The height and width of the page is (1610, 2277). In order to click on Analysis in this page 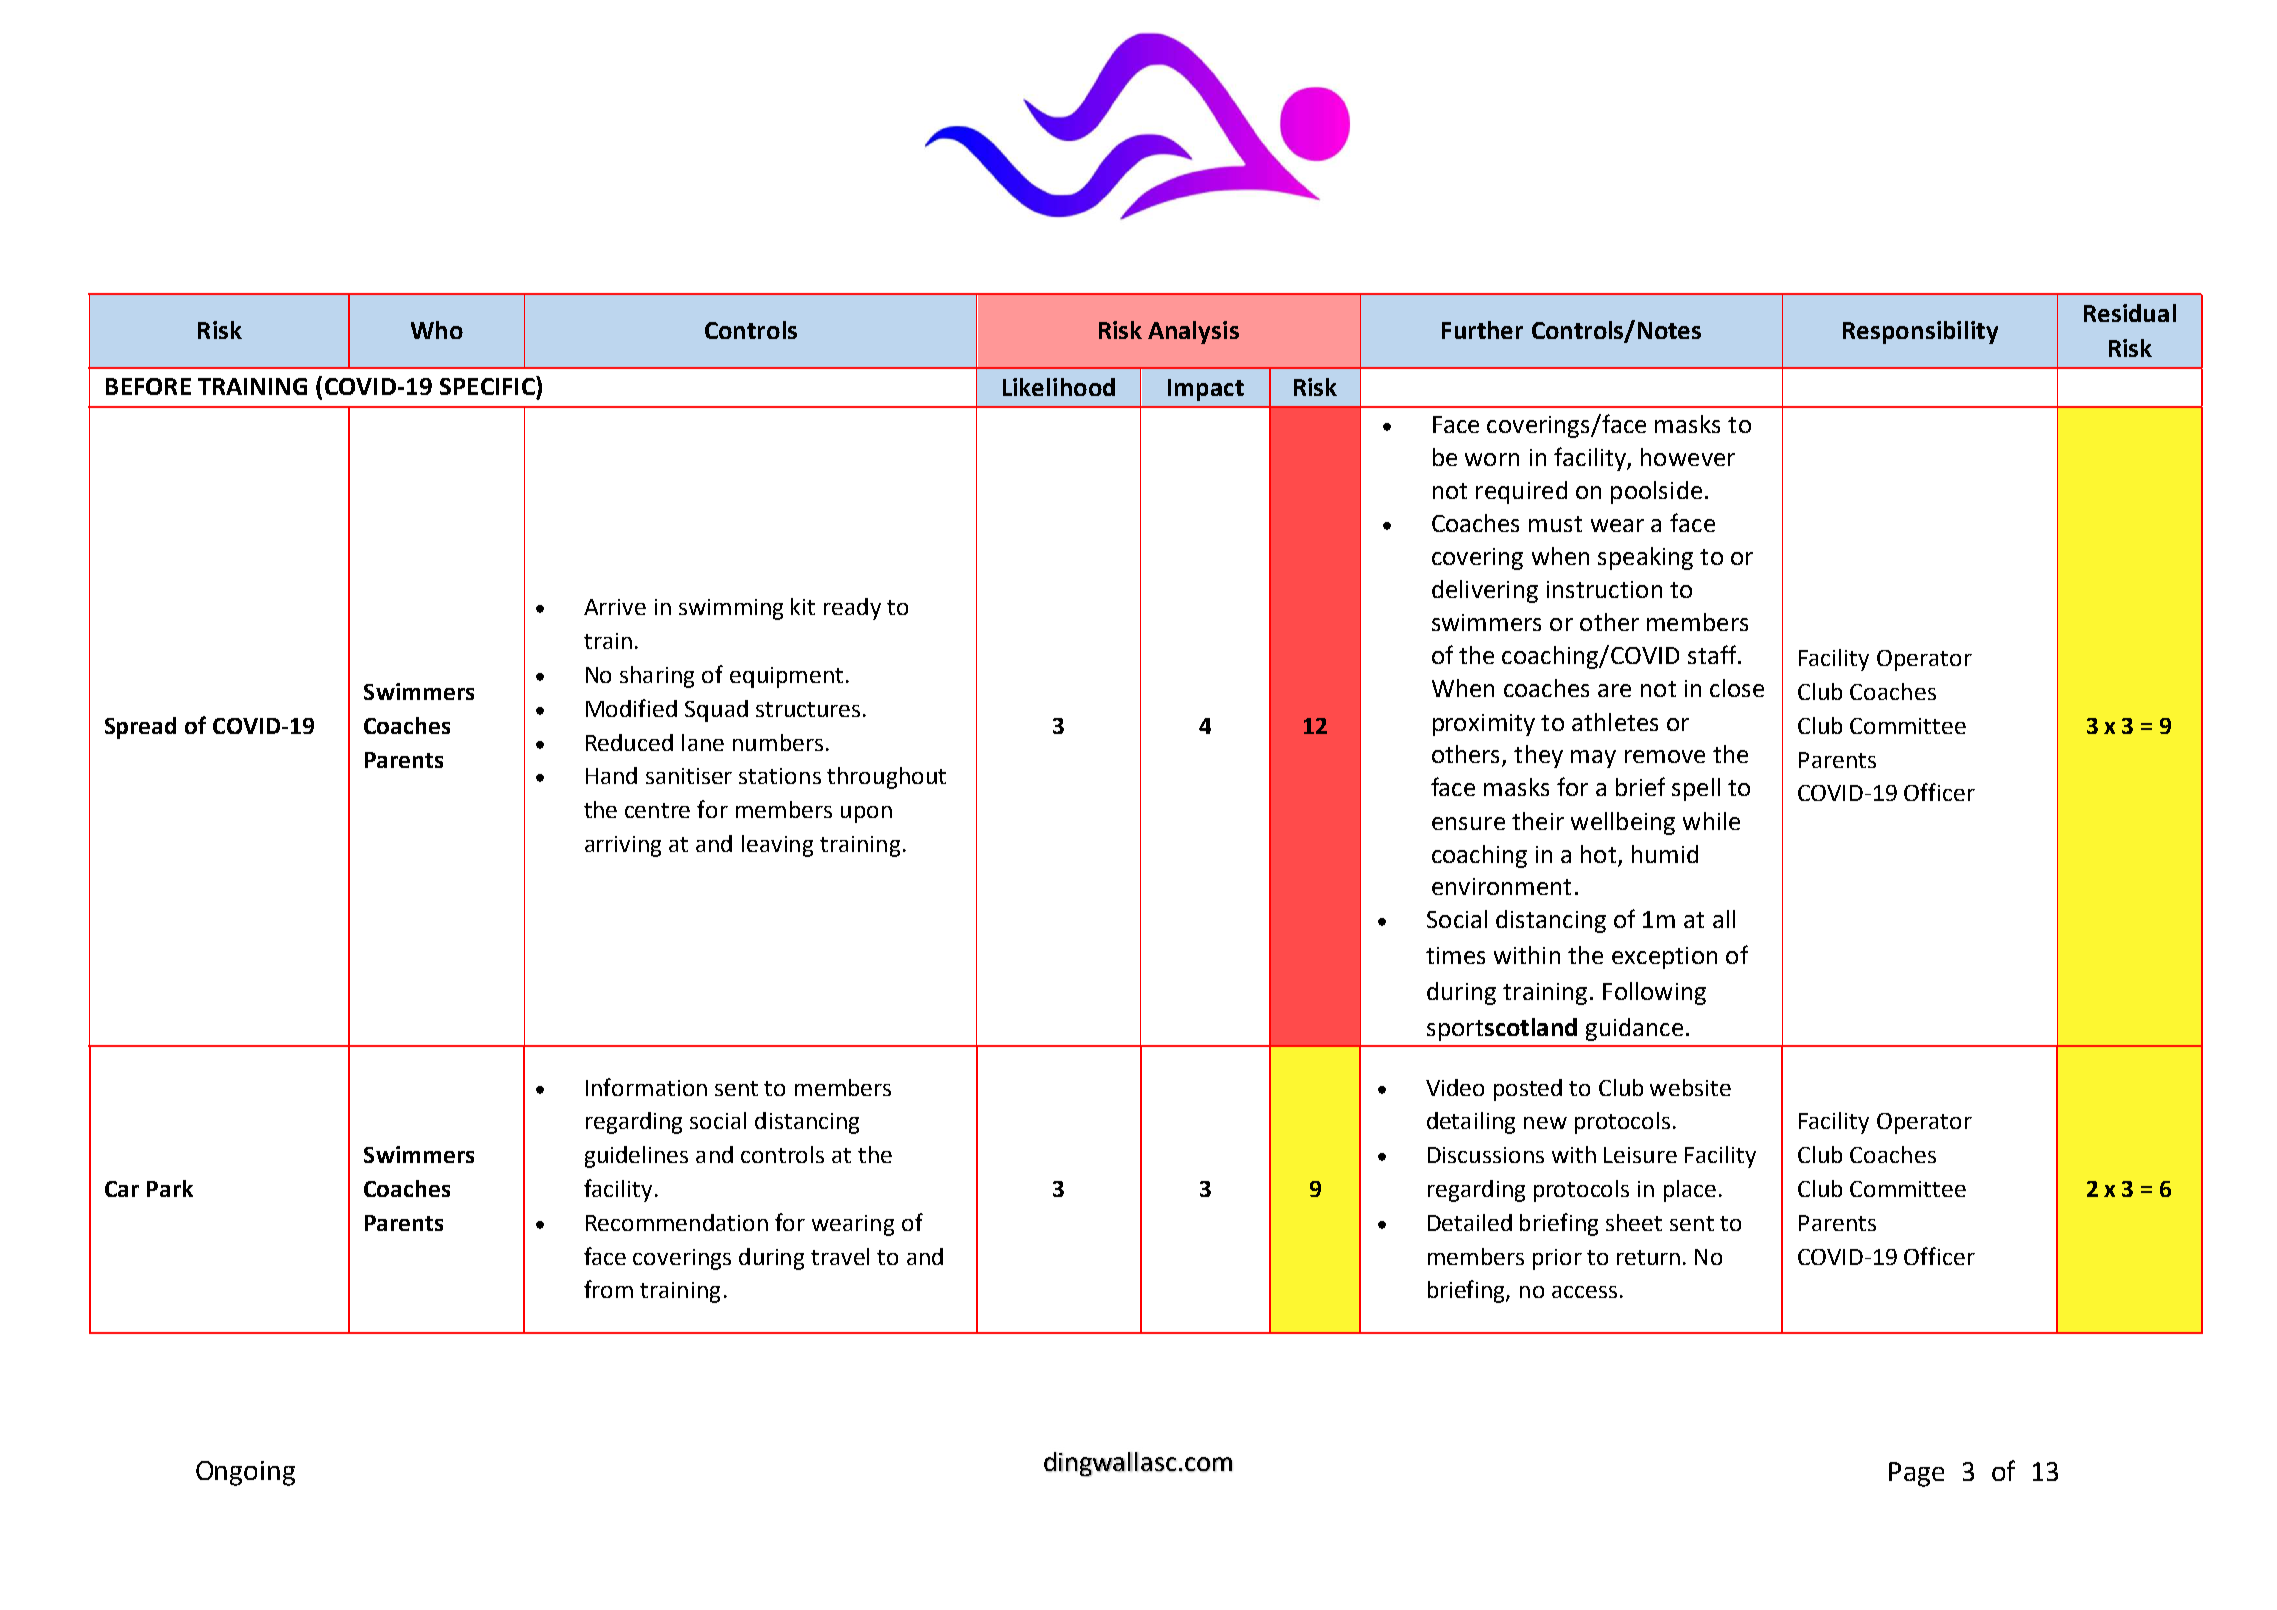, I will do `click(1193, 332)`.
